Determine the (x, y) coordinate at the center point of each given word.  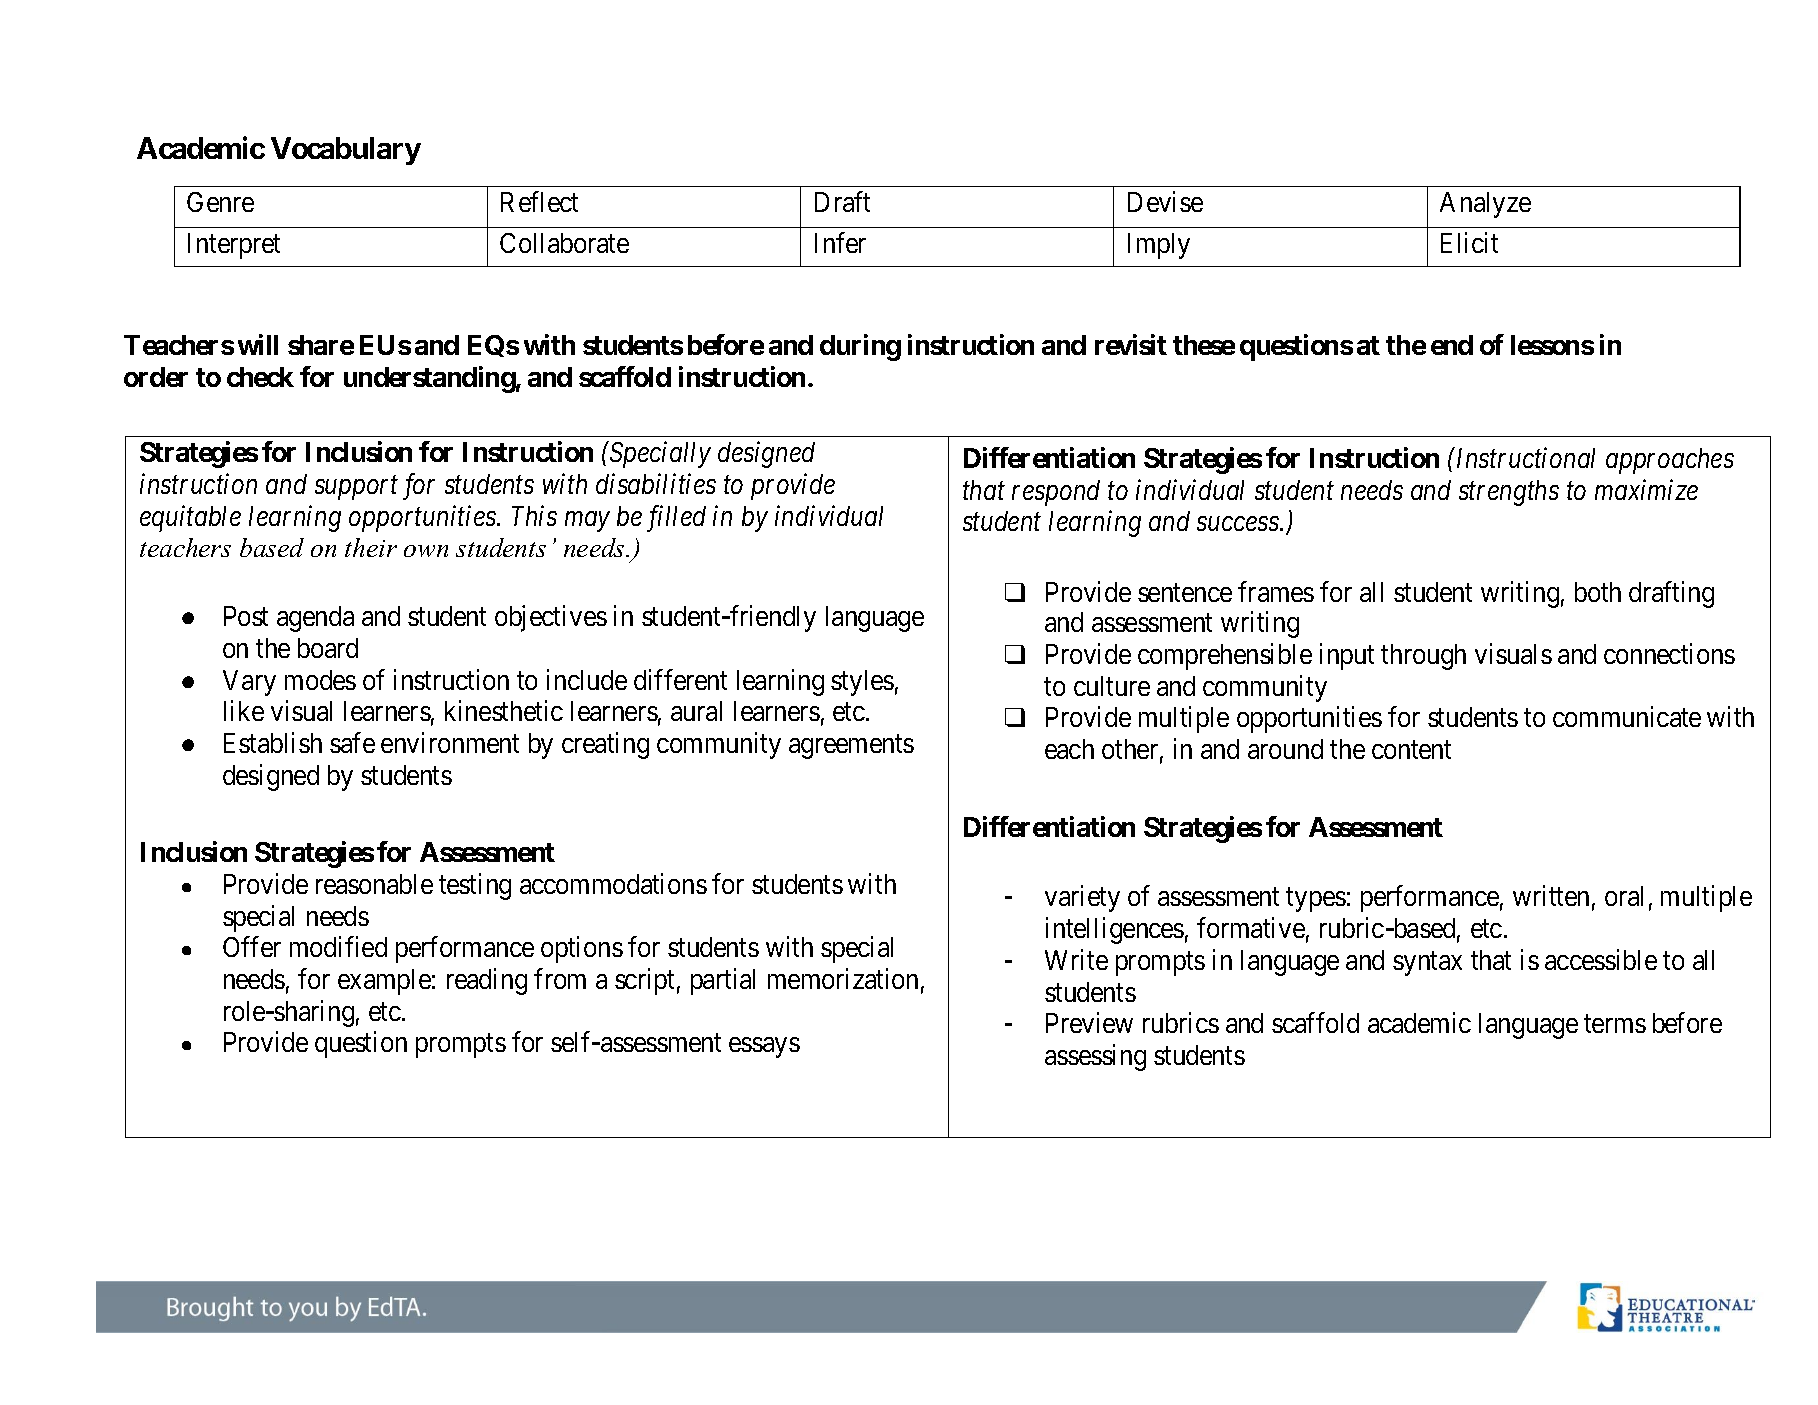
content (1411, 750)
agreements (851, 747)
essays (764, 1048)
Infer (840, 242)
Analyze (1485, 205)
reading (487, 981)
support (356, 488)
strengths (1509, 493)
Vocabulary (346, 151)
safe (352, 742)
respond (1056, 493)
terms (1615, 1024)
